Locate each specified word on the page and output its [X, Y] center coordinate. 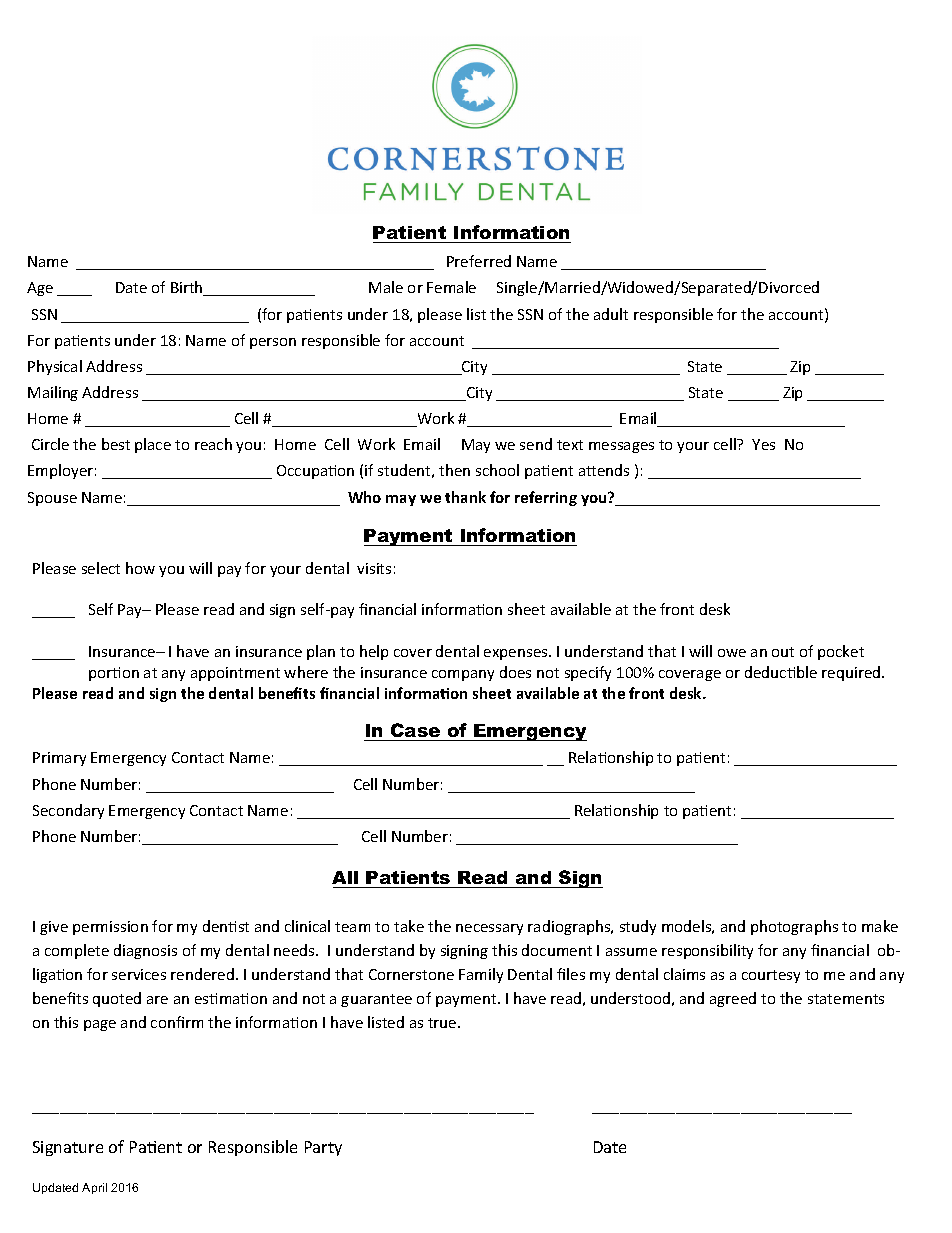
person [273, 343]
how [140, 568]
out [783, 652]
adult [611, 314]
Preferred [479, 261]
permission [110, 928]
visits [374, 568]
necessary [489, 929]
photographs [794, 927]
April [94, 1188]
